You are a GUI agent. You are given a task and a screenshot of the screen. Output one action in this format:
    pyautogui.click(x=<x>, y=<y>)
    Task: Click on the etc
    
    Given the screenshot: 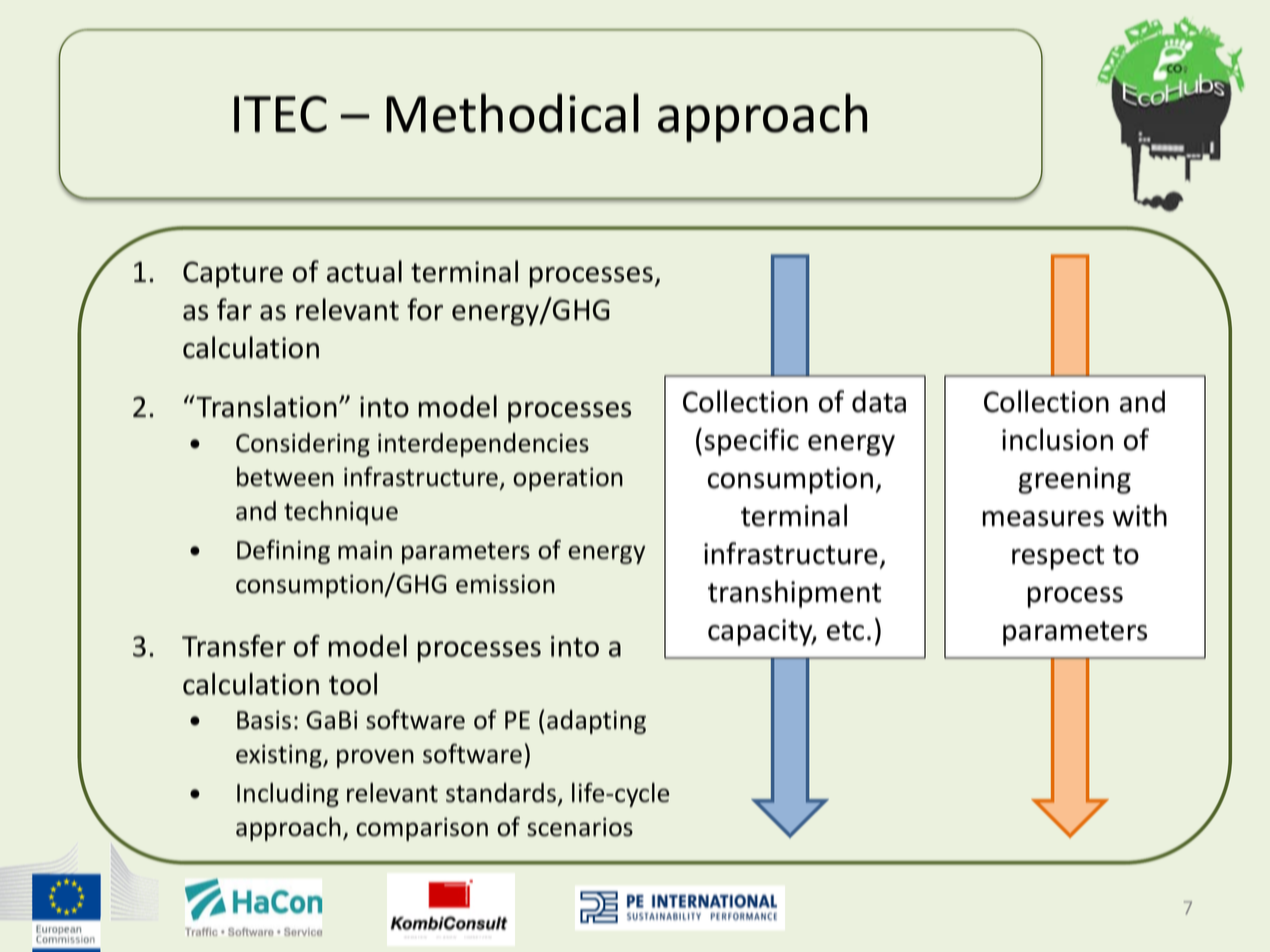 What is the action you would take?
    pyautogui.click(x=845, y=631)
